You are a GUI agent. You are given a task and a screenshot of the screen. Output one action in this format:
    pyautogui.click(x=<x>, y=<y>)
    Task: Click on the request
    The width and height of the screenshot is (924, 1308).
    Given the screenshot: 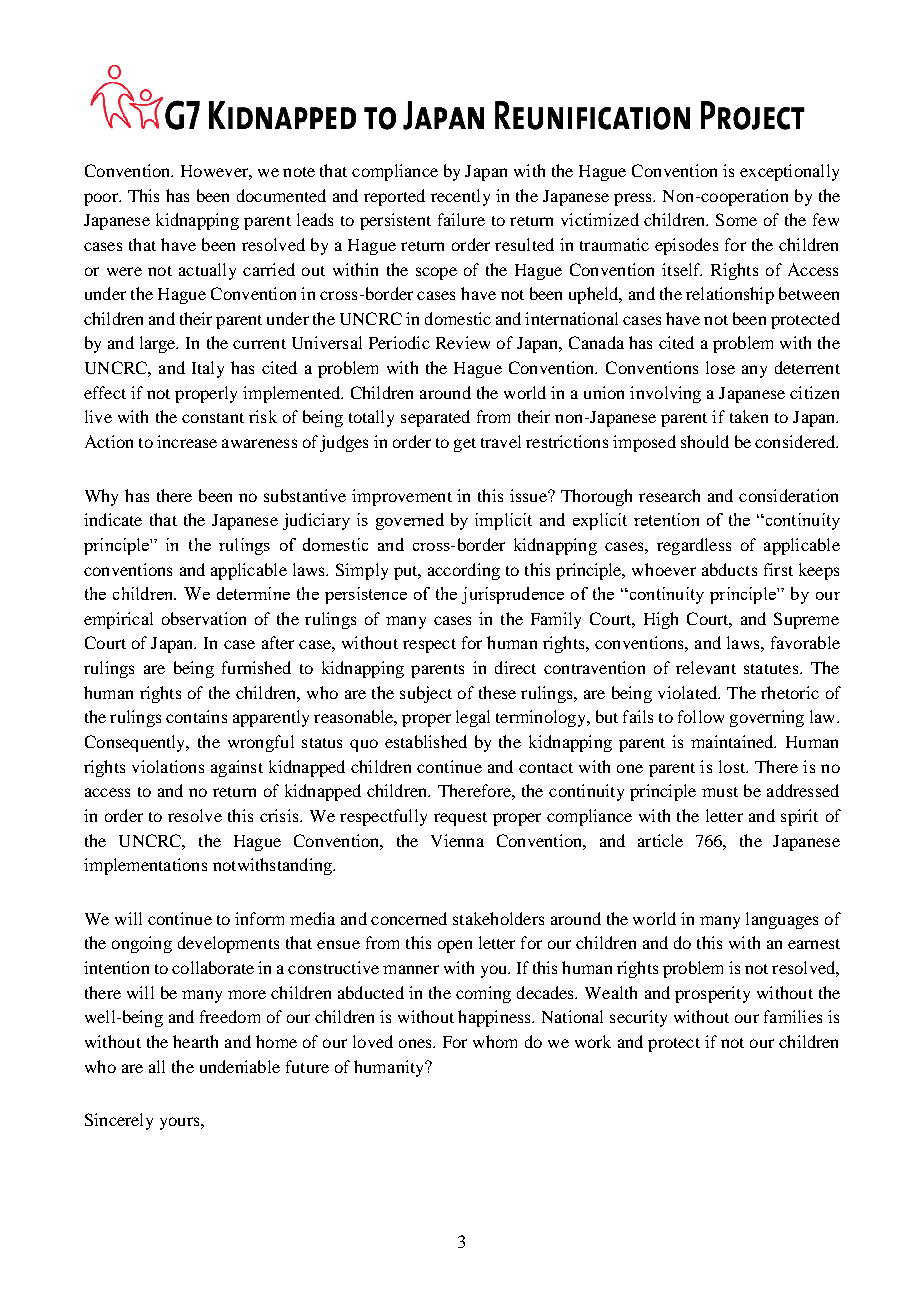 What is the action you would take?
    pyautogui.click(x=460, y=819)
